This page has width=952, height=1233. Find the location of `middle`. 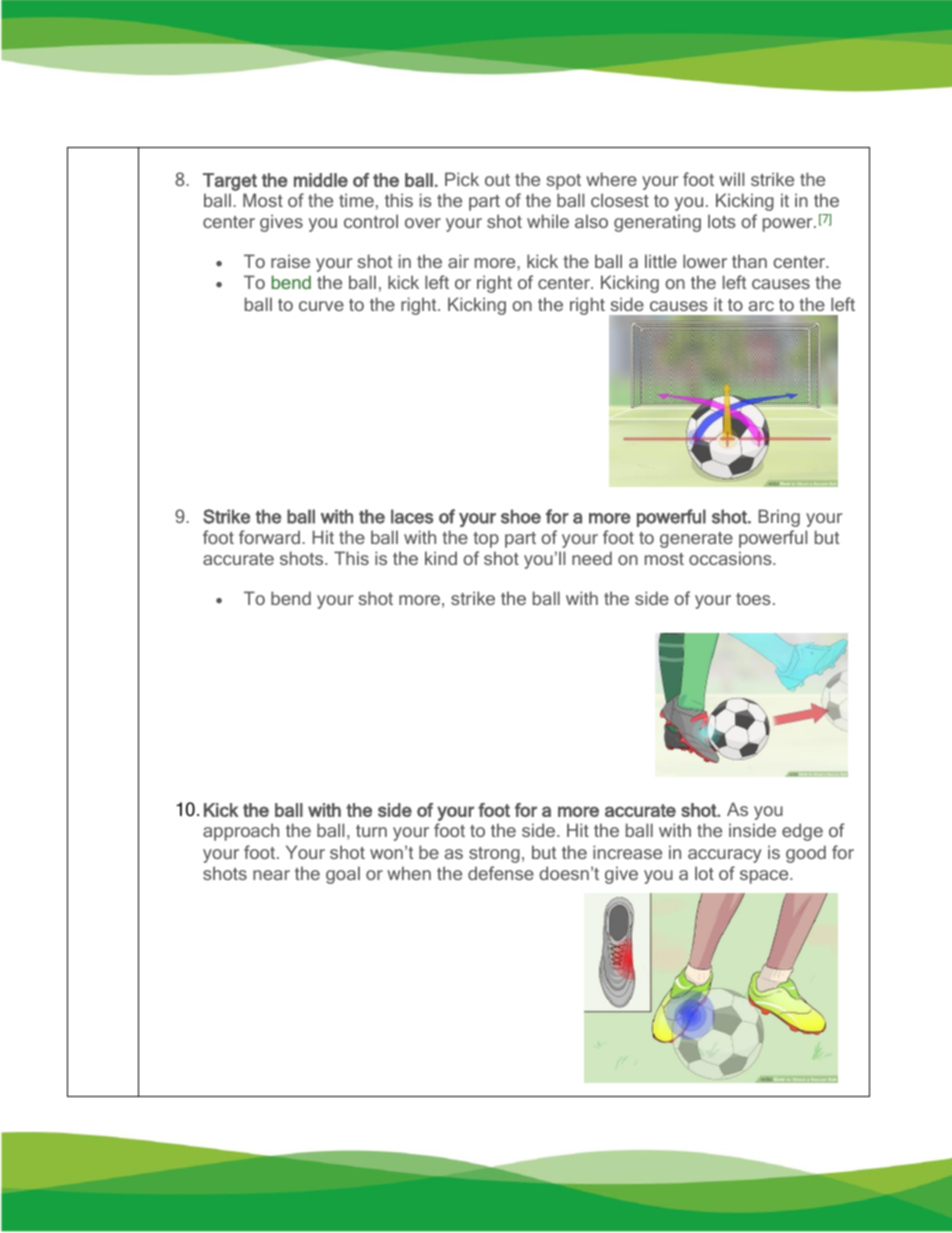

middle is located at coordinates (321, 180).
